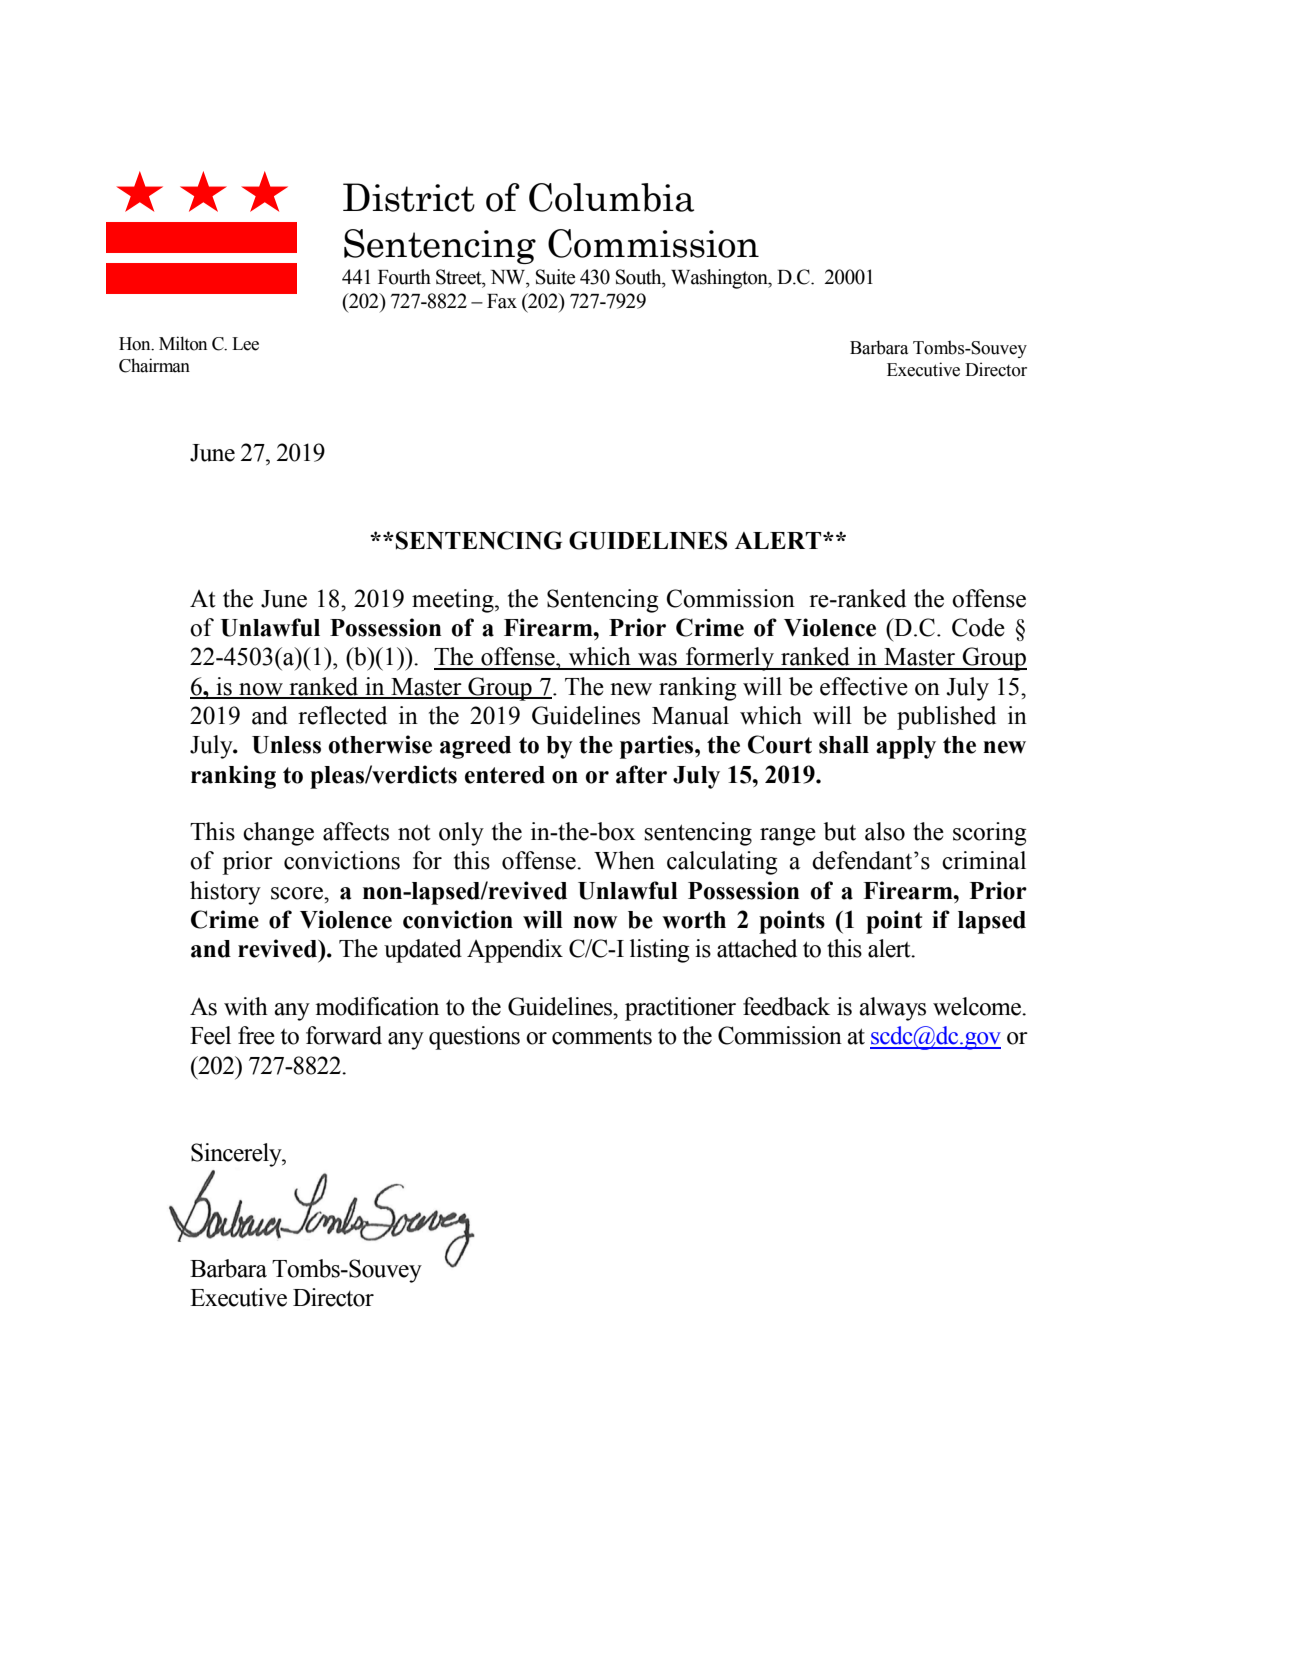 The width and height of the image is (1293, 1673). Describe the element at coordinates (978, 627) in the image. I see `Code` at that location.
